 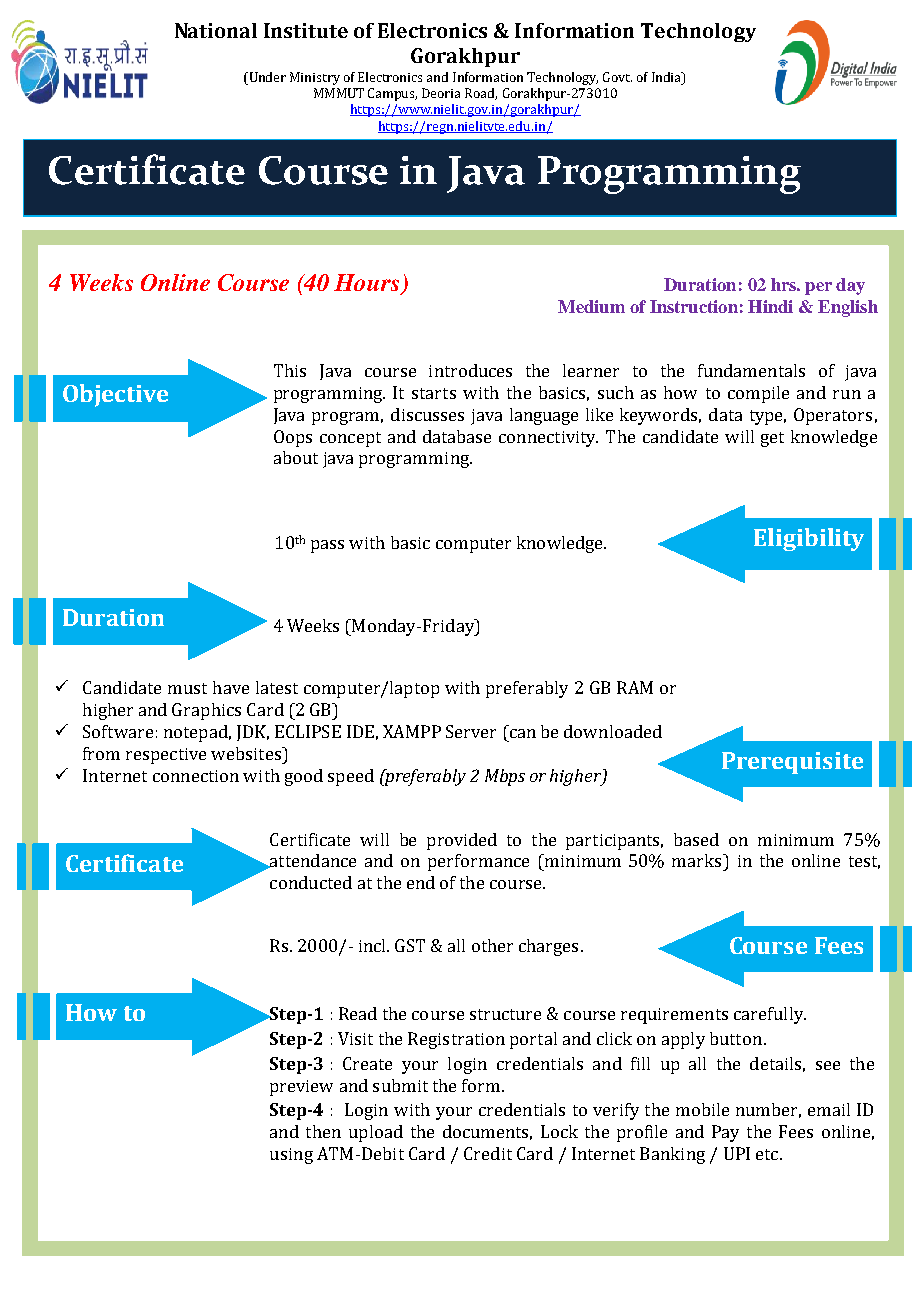 What do you see at coordinates (392, 94) in the screenshot?
I see `Campus` at bounding box center [392, 94].
